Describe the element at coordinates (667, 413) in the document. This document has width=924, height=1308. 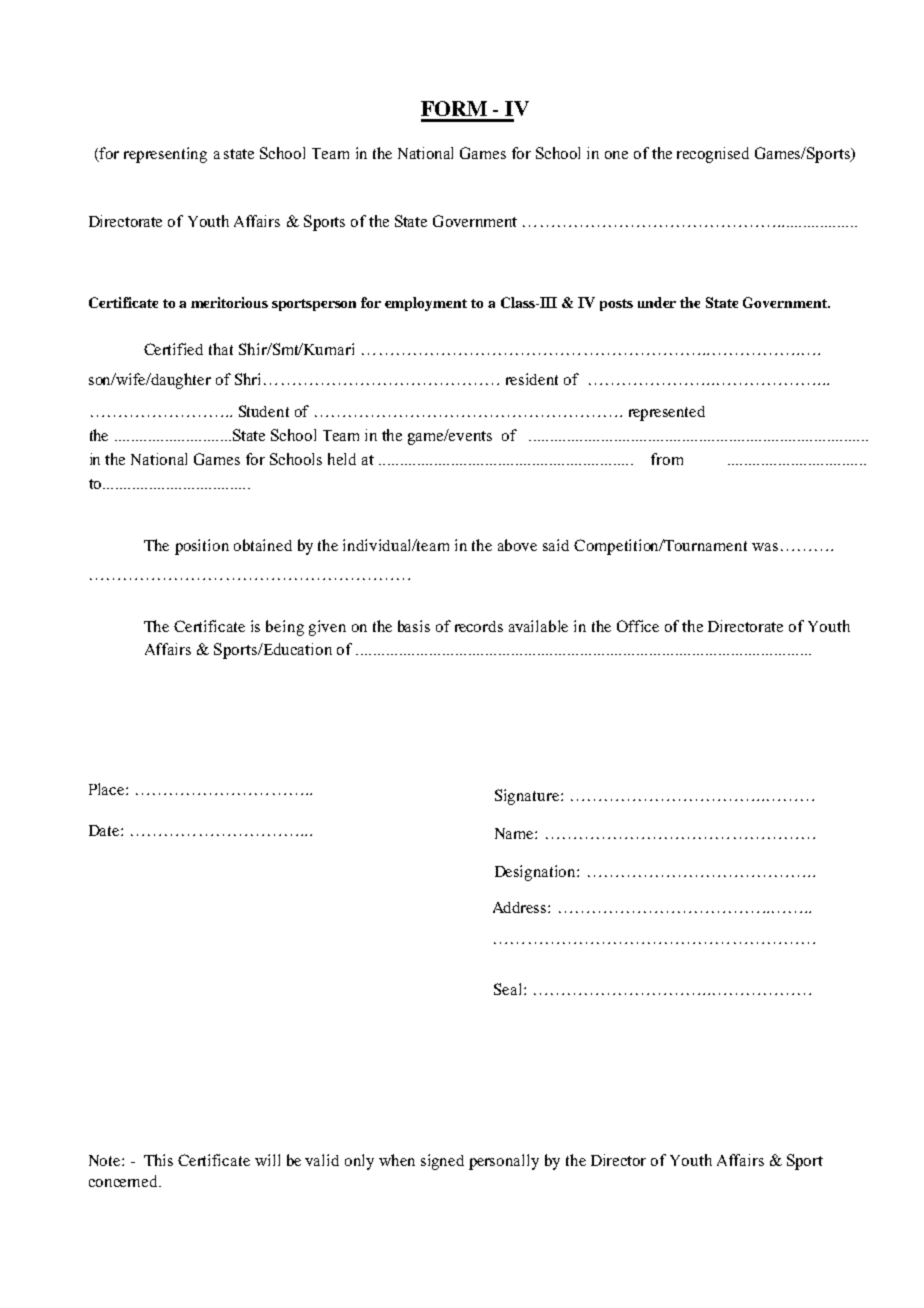
I see `represented` at that location.
